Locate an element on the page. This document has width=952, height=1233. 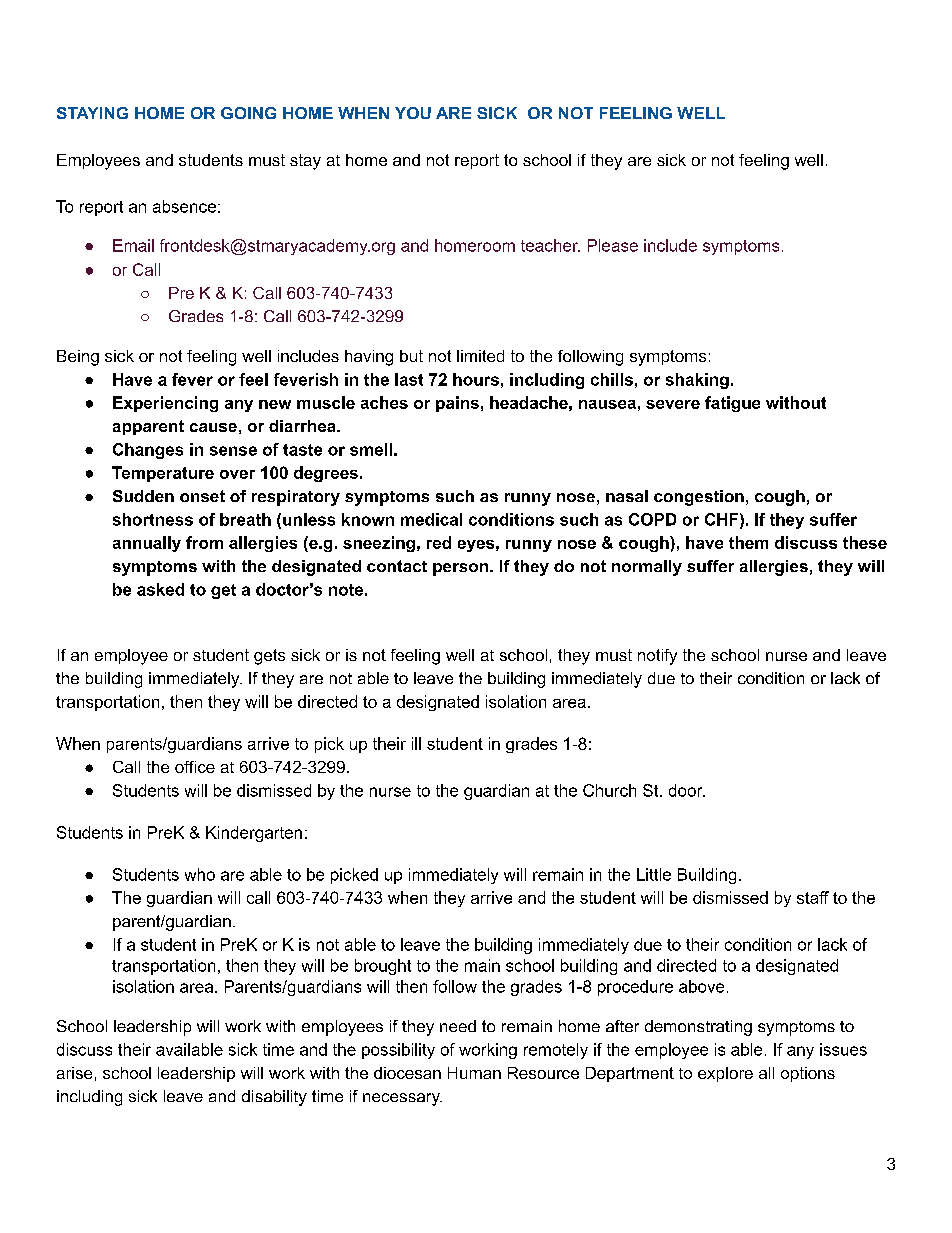
YOU is located at coordinates (413, 113).
